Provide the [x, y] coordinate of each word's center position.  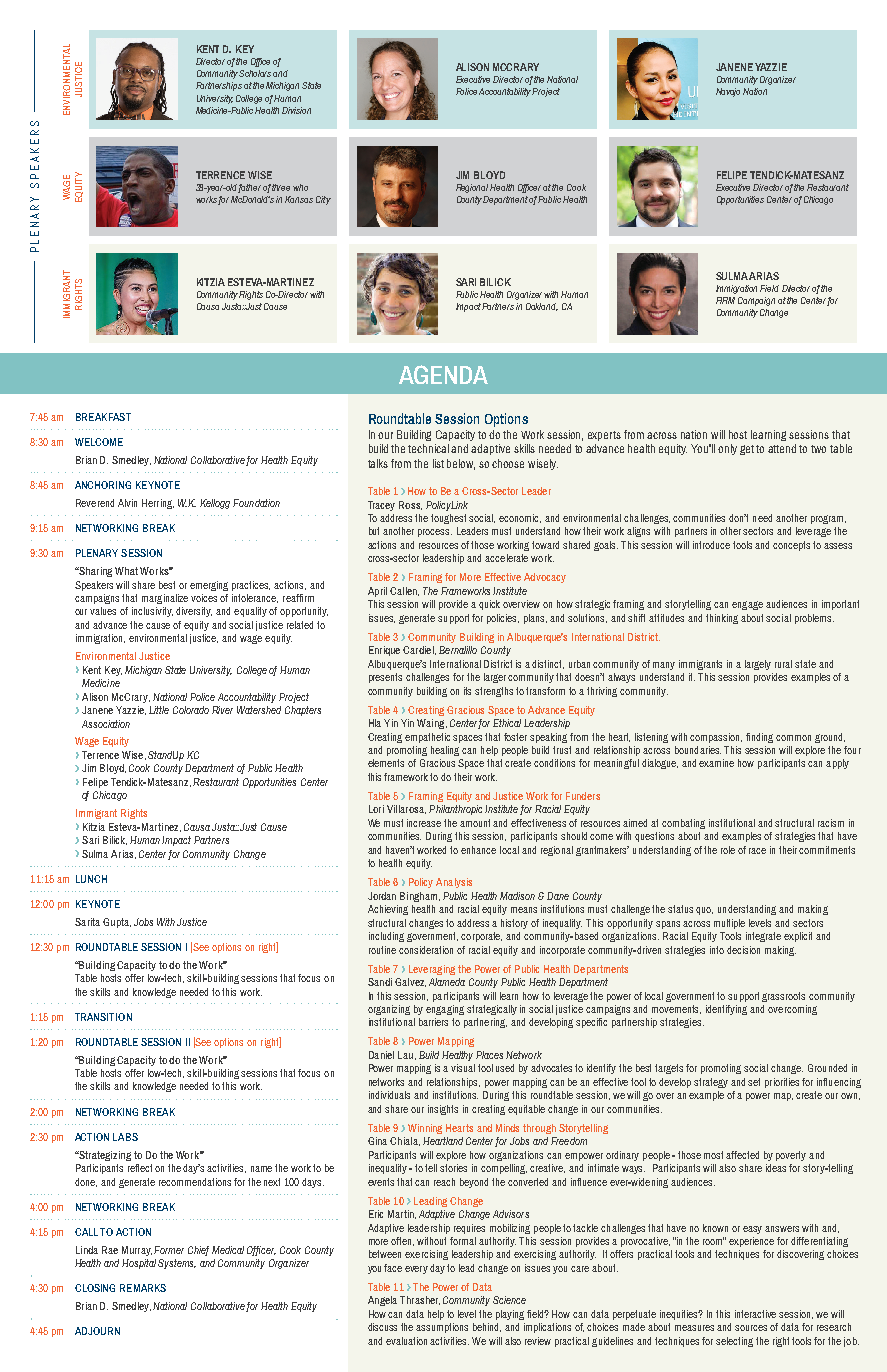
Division [296, 110]
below [461, 464]
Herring [158, 504]
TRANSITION [103, 1017]
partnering [485, 1023]
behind [487, 1327]
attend [782, 448]
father [249, 188]
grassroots [783, 997]
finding [759, 738]
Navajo [728, 92]
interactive [755, 1314]
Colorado [191, 710]
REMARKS [143, 1288]
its [467, 691]
